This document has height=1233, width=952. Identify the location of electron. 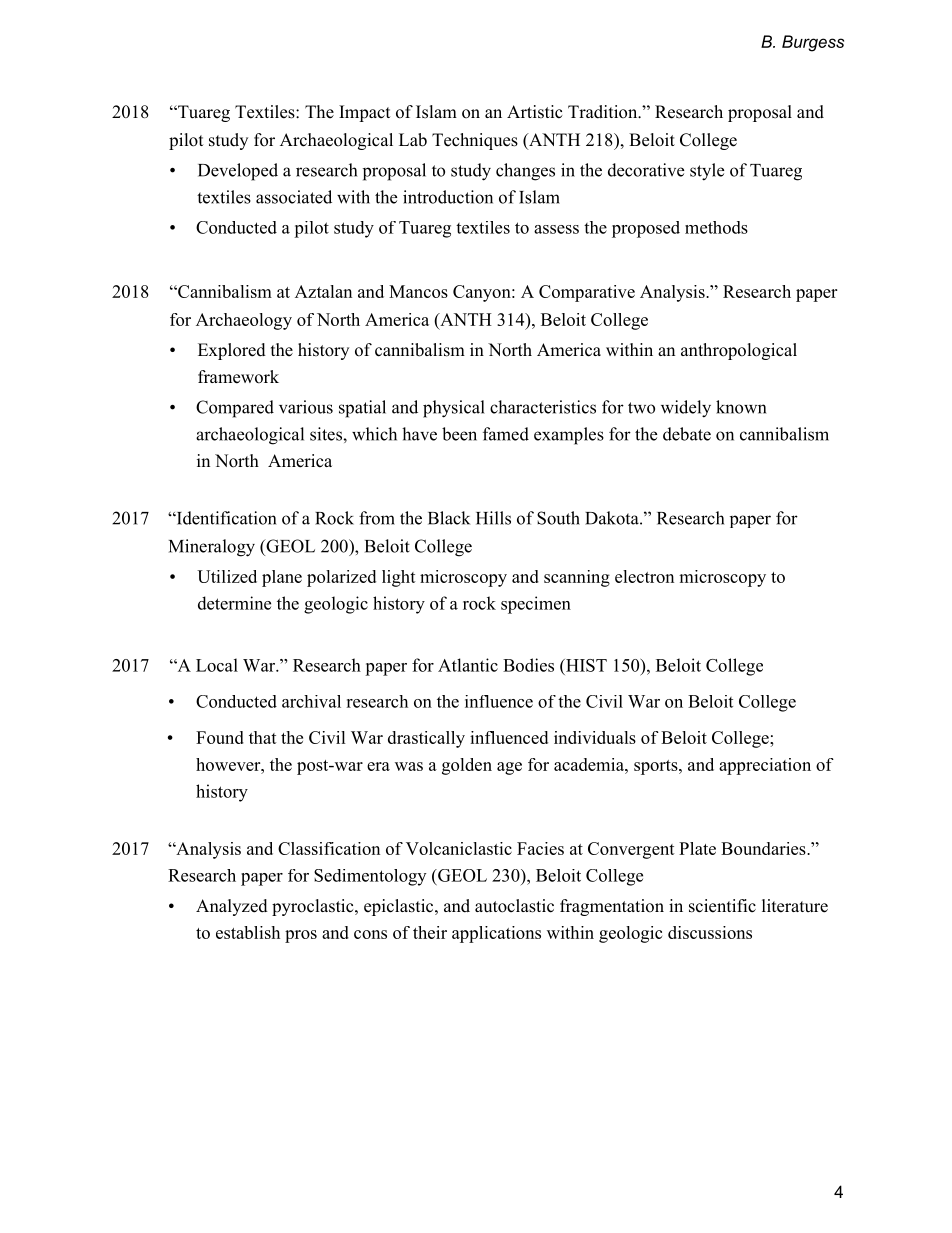
(644, 576).
